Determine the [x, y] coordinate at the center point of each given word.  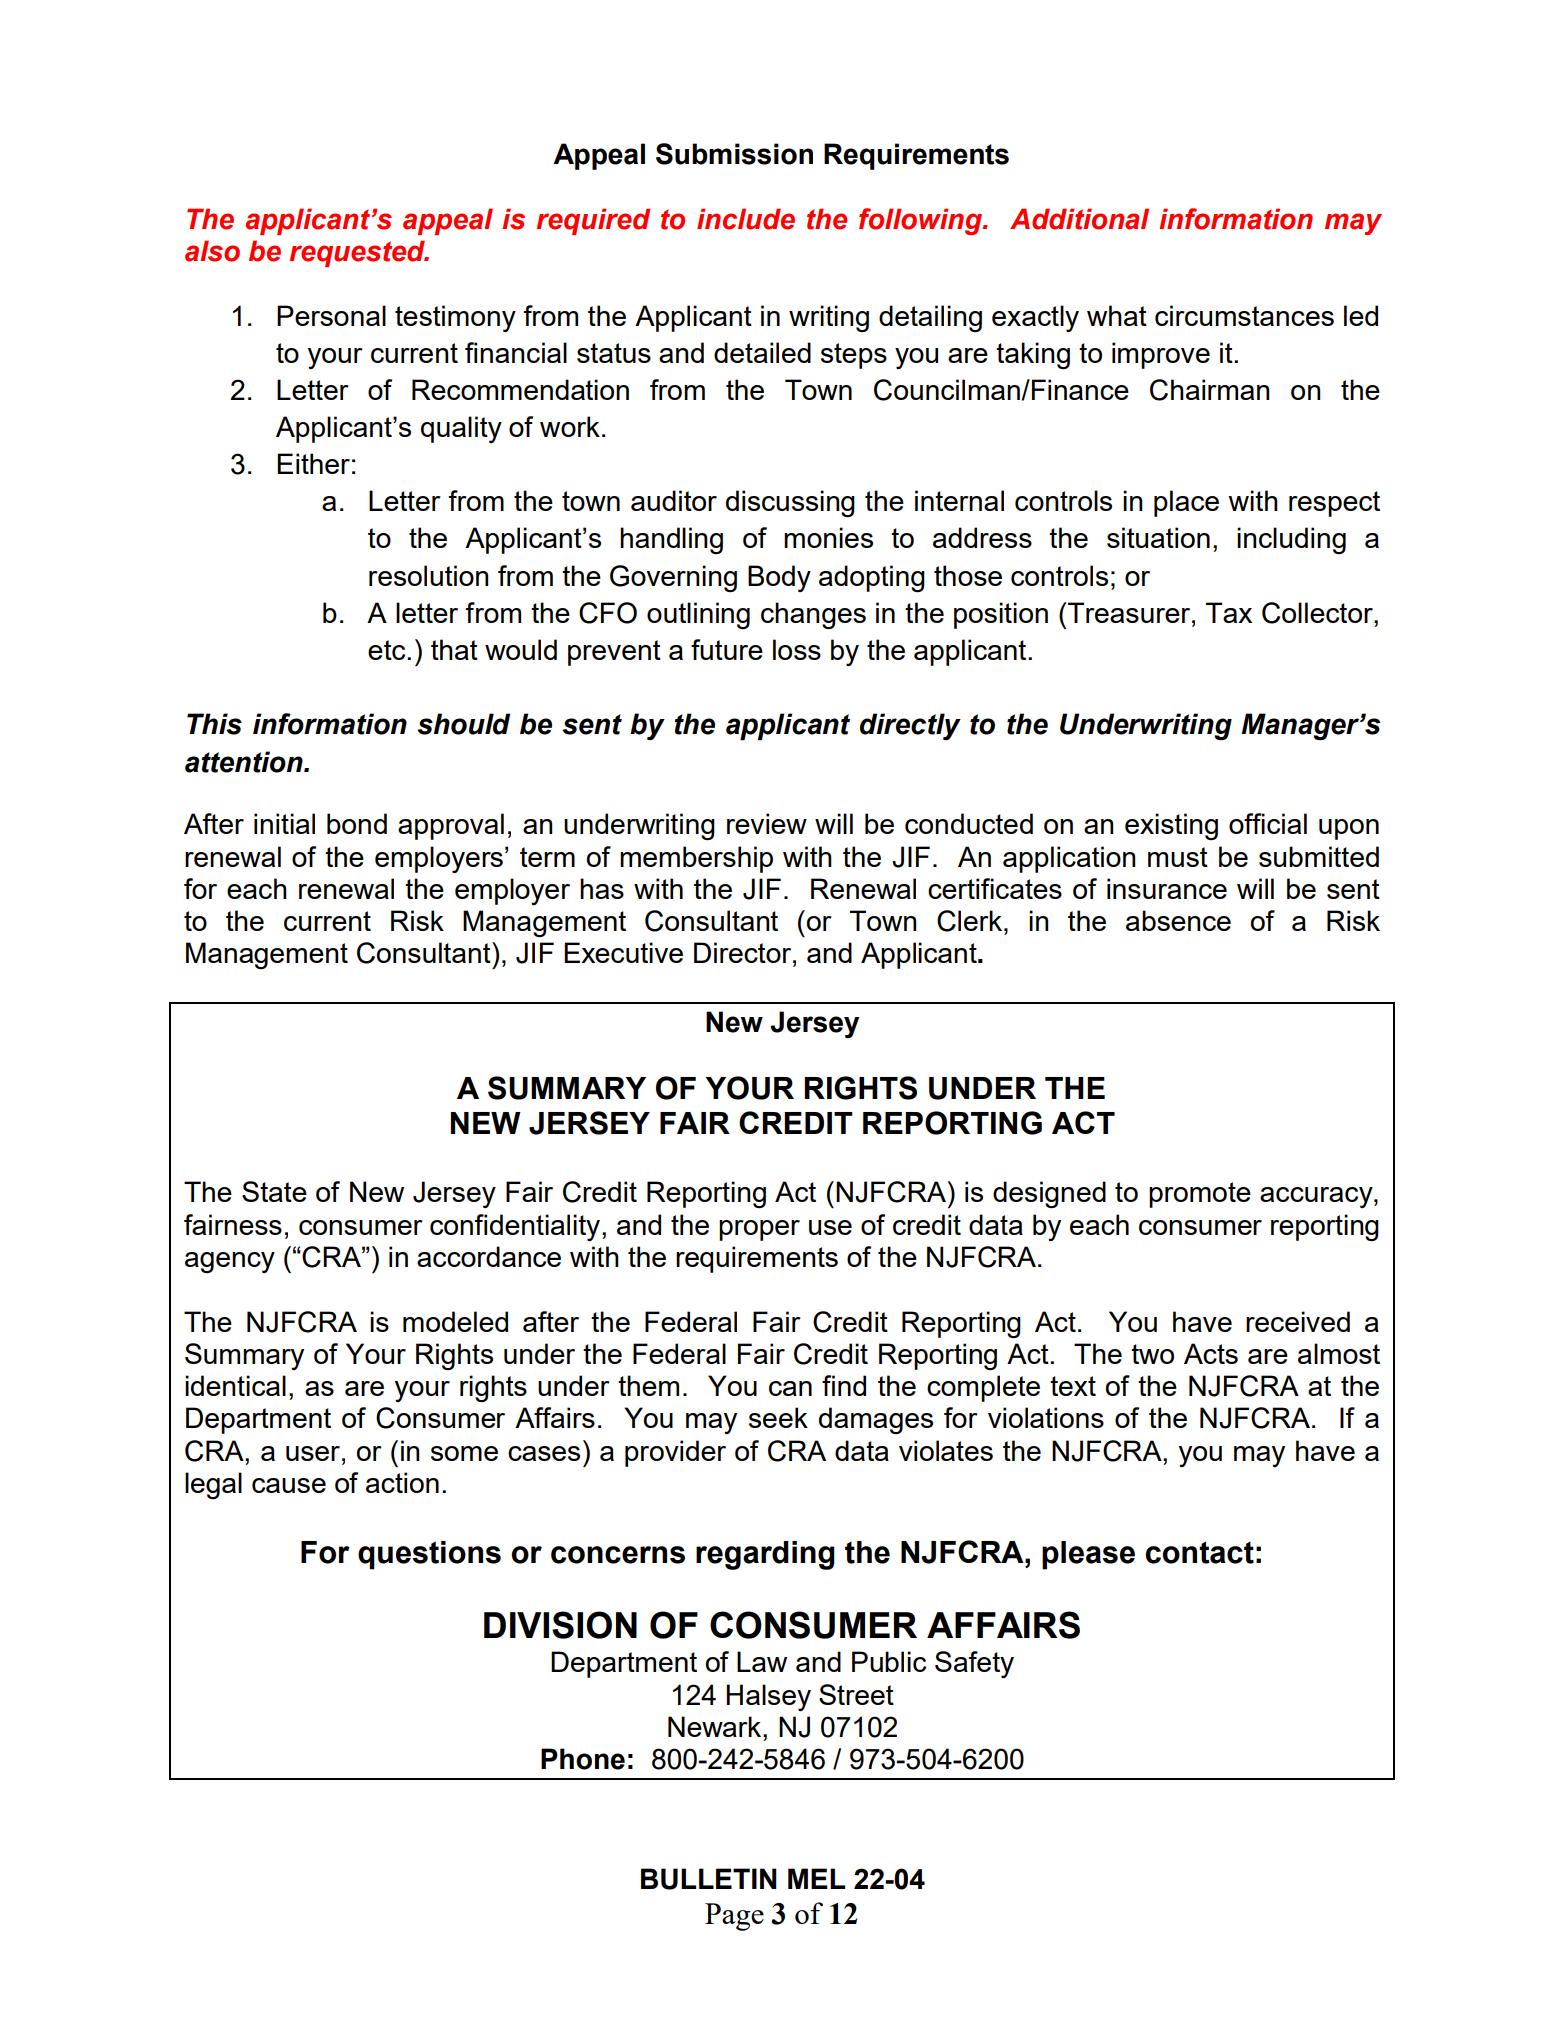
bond [357, 823]
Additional [1079, 219]
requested [358, 253]
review [767, 823]
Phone [583, 1759]
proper [759, 1230]
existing [1171, 826]
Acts [1211, 1353]
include [746, 219]
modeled [455, 1321]
